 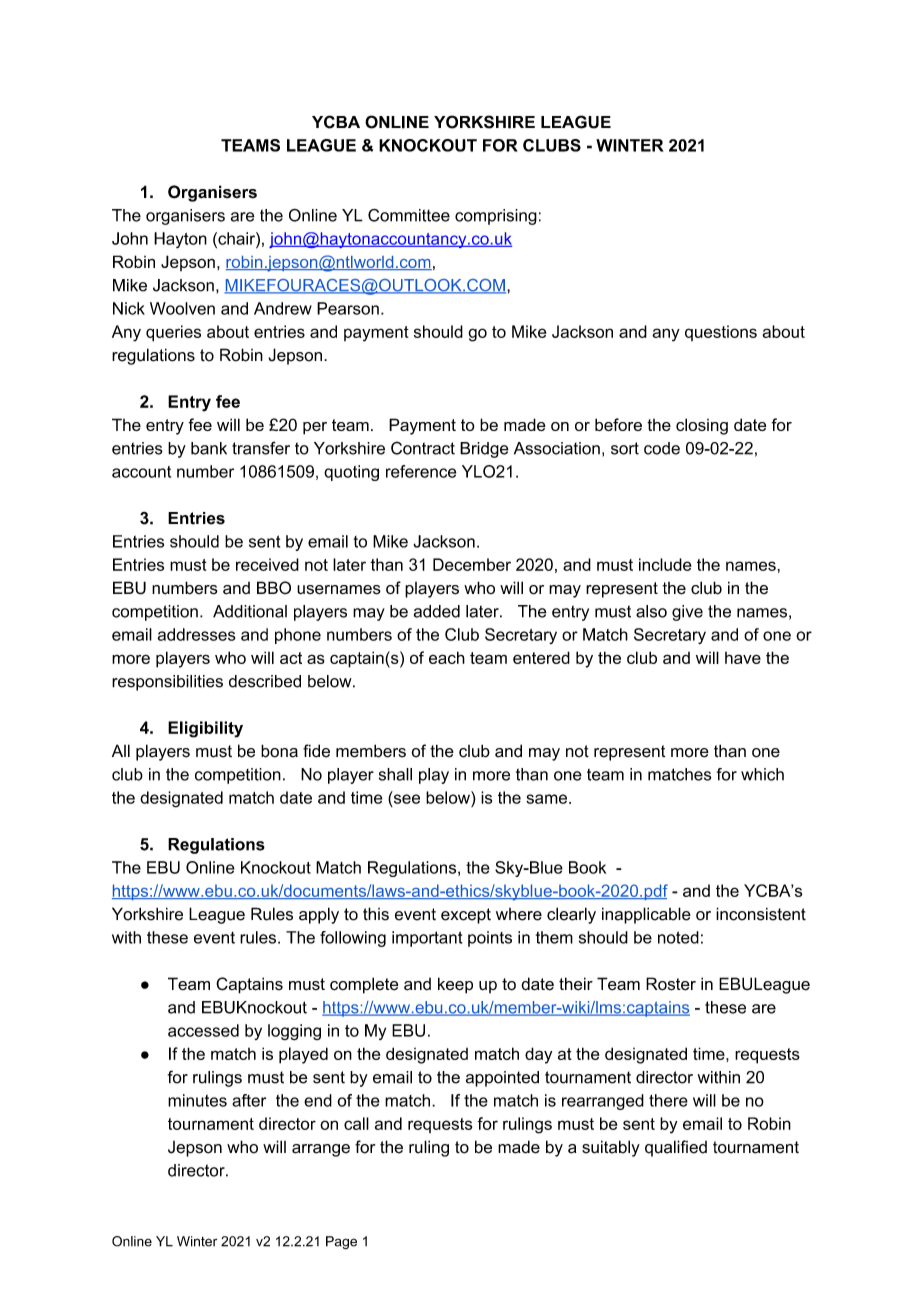 What do you see at coordinates (721, 333) in the image?
I see `questions` at bounding box center [721, 333].
